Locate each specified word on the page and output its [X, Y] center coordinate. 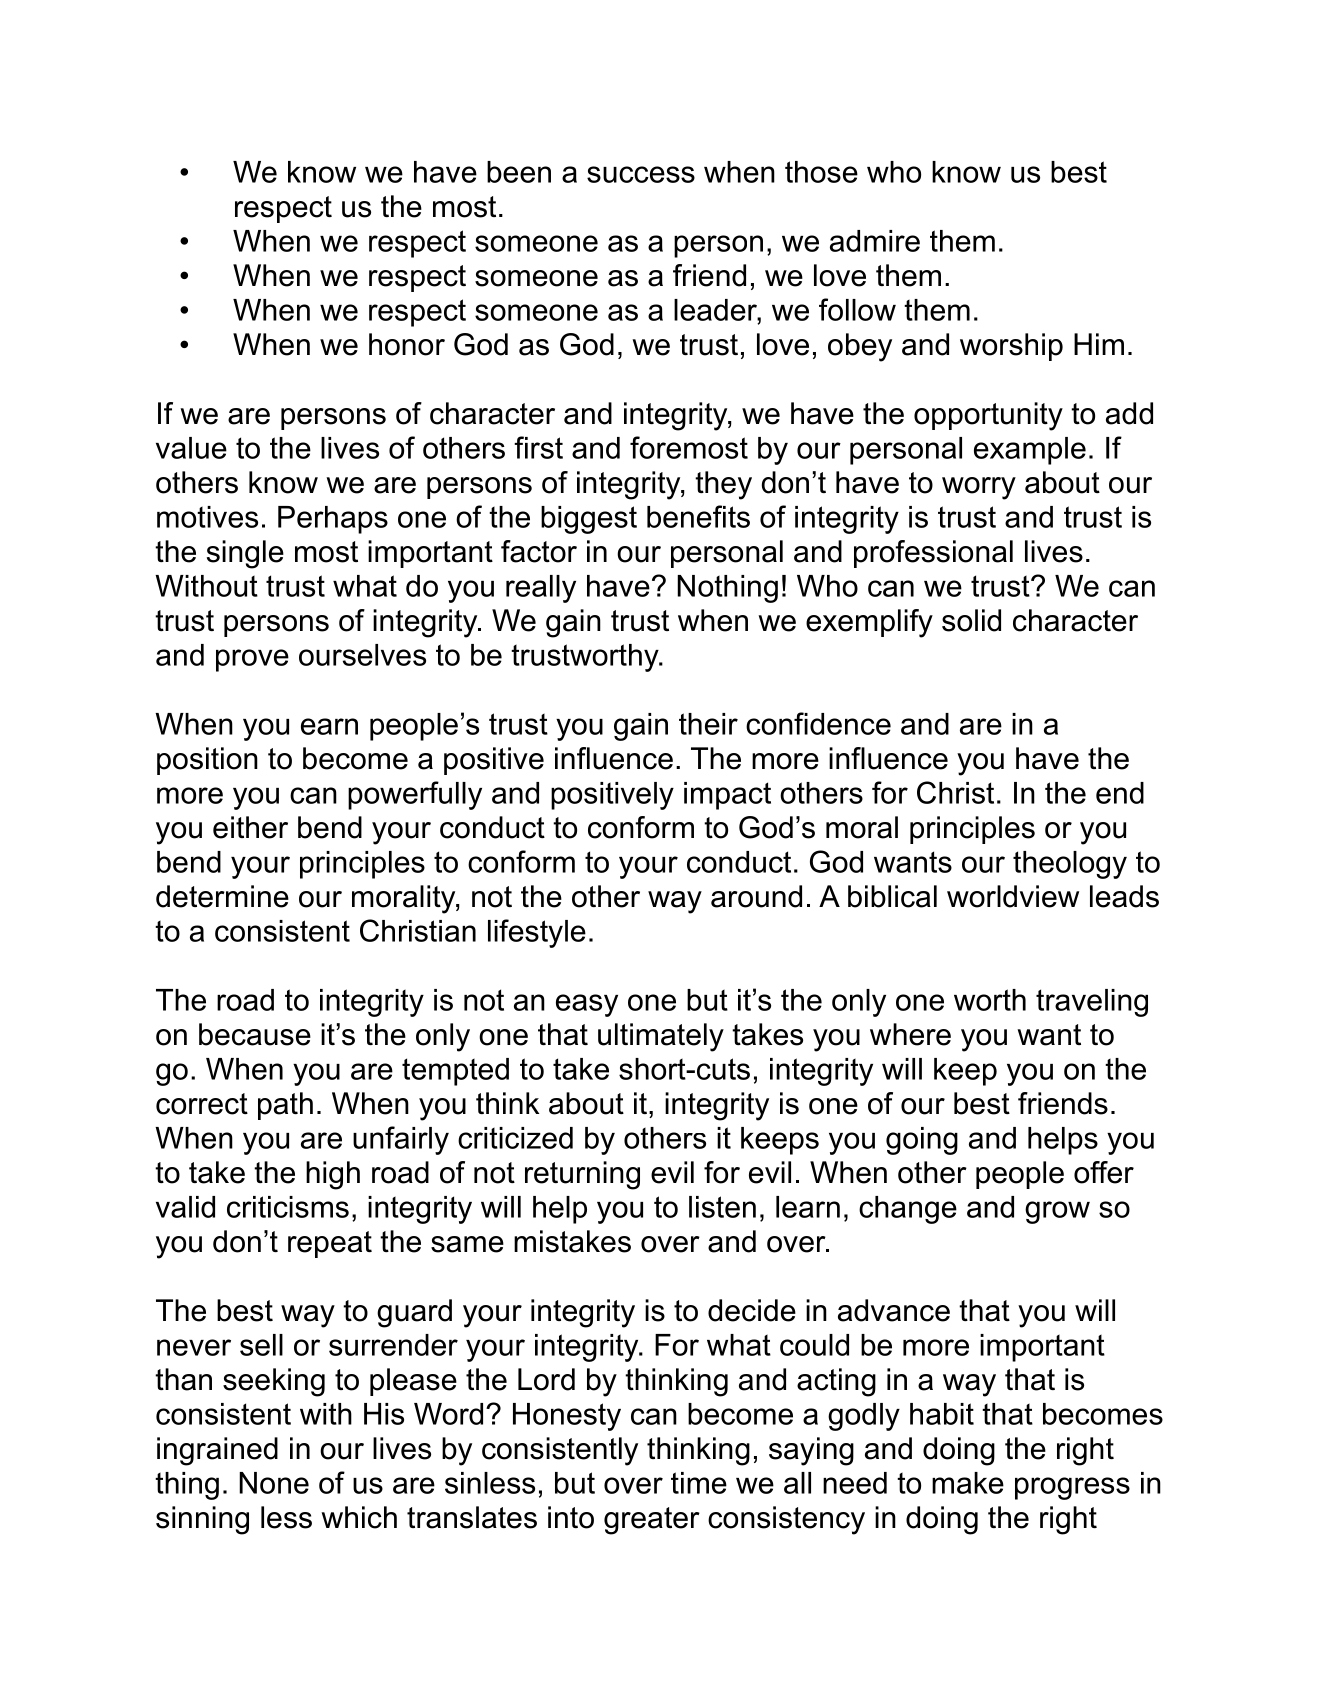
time [699, 1483]
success [641, 174]
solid [971, 620]
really [541, 589]
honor [407, 344]
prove [252, 660]
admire [875, 241]
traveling [1092, 1003]
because [255, 1034]
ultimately [661, 1037]
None [274, 1483]
